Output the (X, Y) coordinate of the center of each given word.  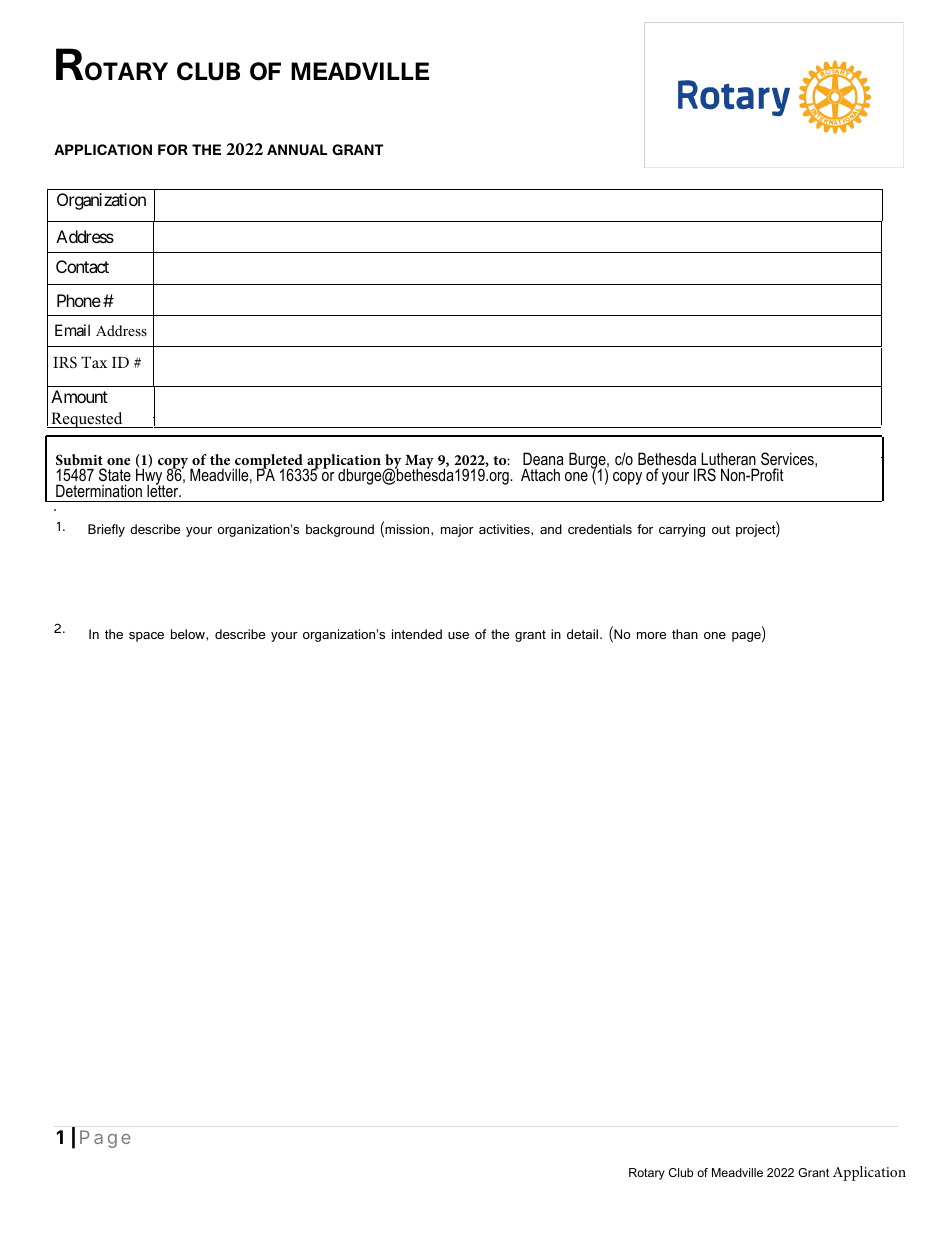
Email (72, 330)
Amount (79, 396)
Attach (540, 474)
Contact (82, 266)
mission (407, 530)
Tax (94, 362)
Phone (79, 300)
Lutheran (728, 458)
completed (269, 463)
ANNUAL (297, 149)
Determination (99, 490)
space (146, 637)
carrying (682, 530)
